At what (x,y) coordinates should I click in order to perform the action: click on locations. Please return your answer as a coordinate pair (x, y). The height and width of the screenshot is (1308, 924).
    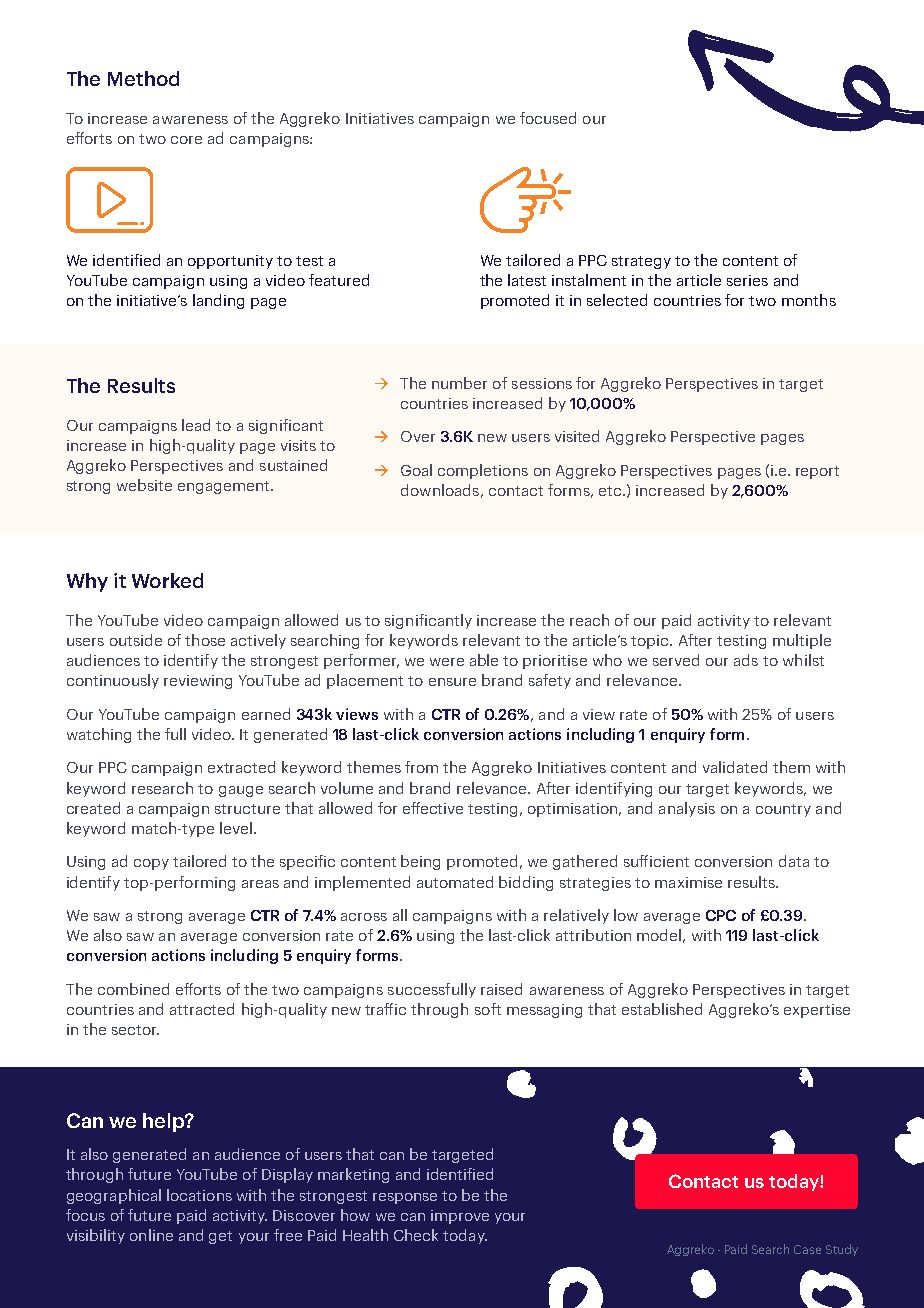
    Looking at the image, I should click on (199, 1195).
